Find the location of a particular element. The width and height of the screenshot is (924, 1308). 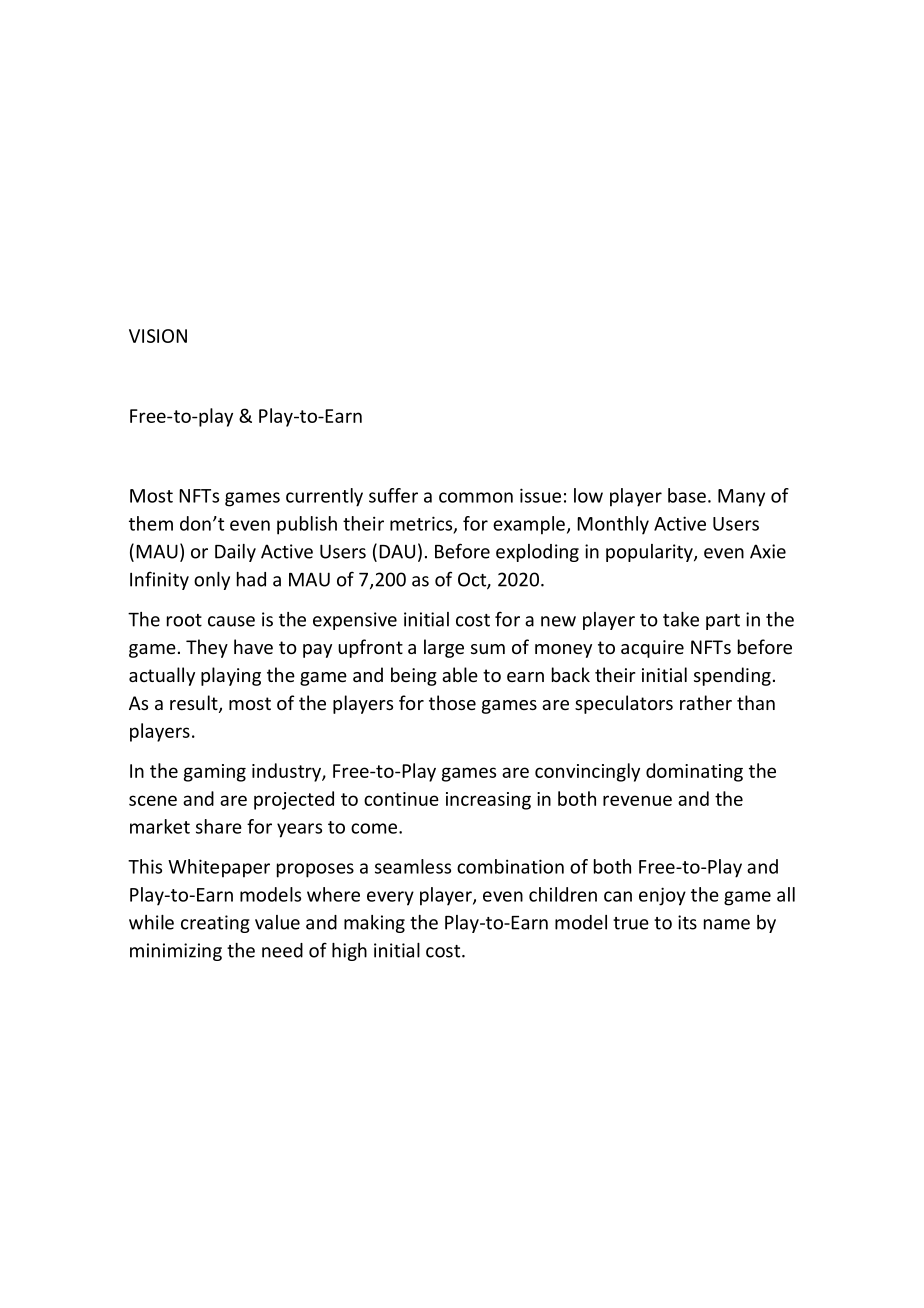

dominating is located at coordinates (694, 772).
